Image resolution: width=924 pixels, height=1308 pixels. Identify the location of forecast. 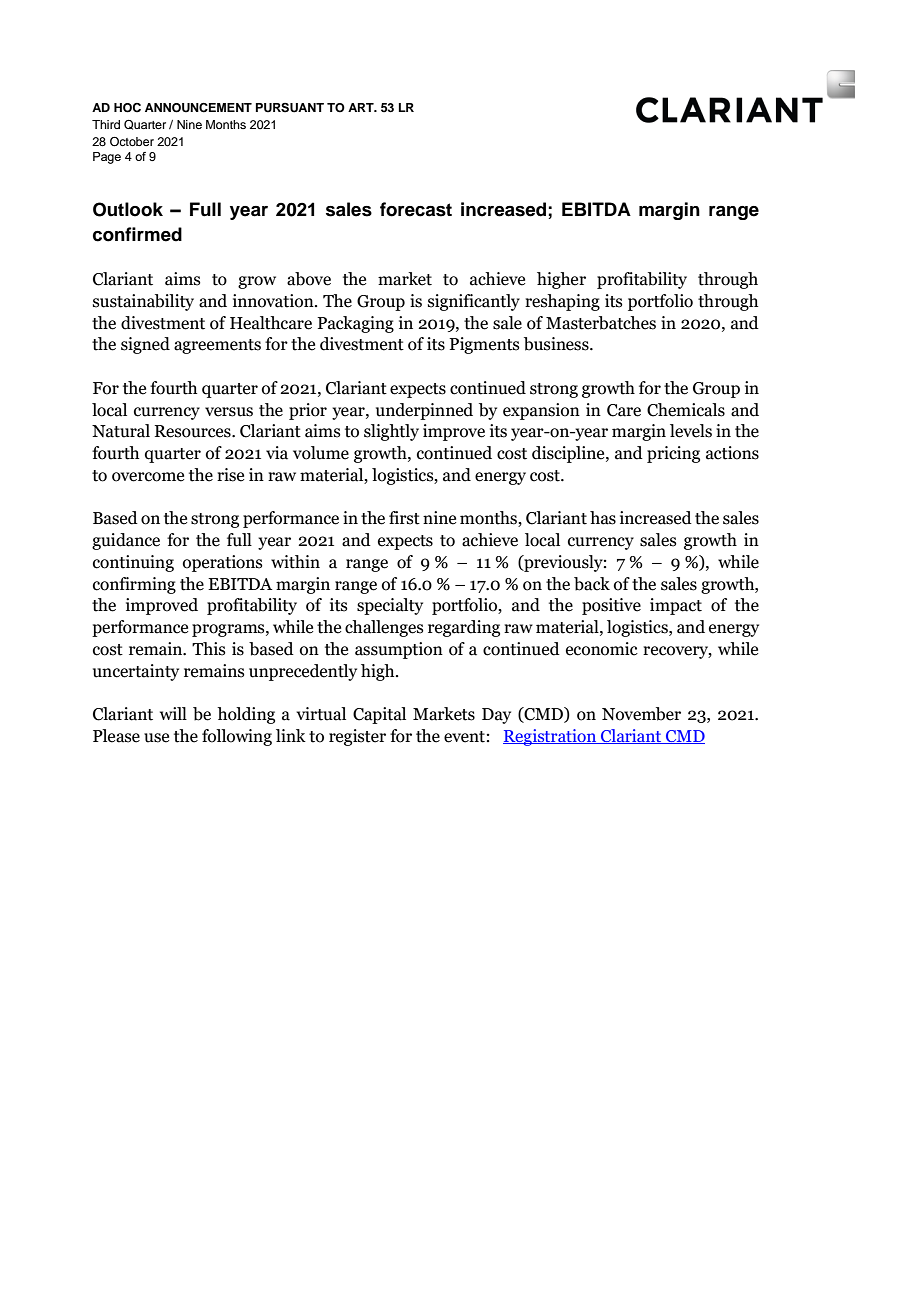
(416, 209).
